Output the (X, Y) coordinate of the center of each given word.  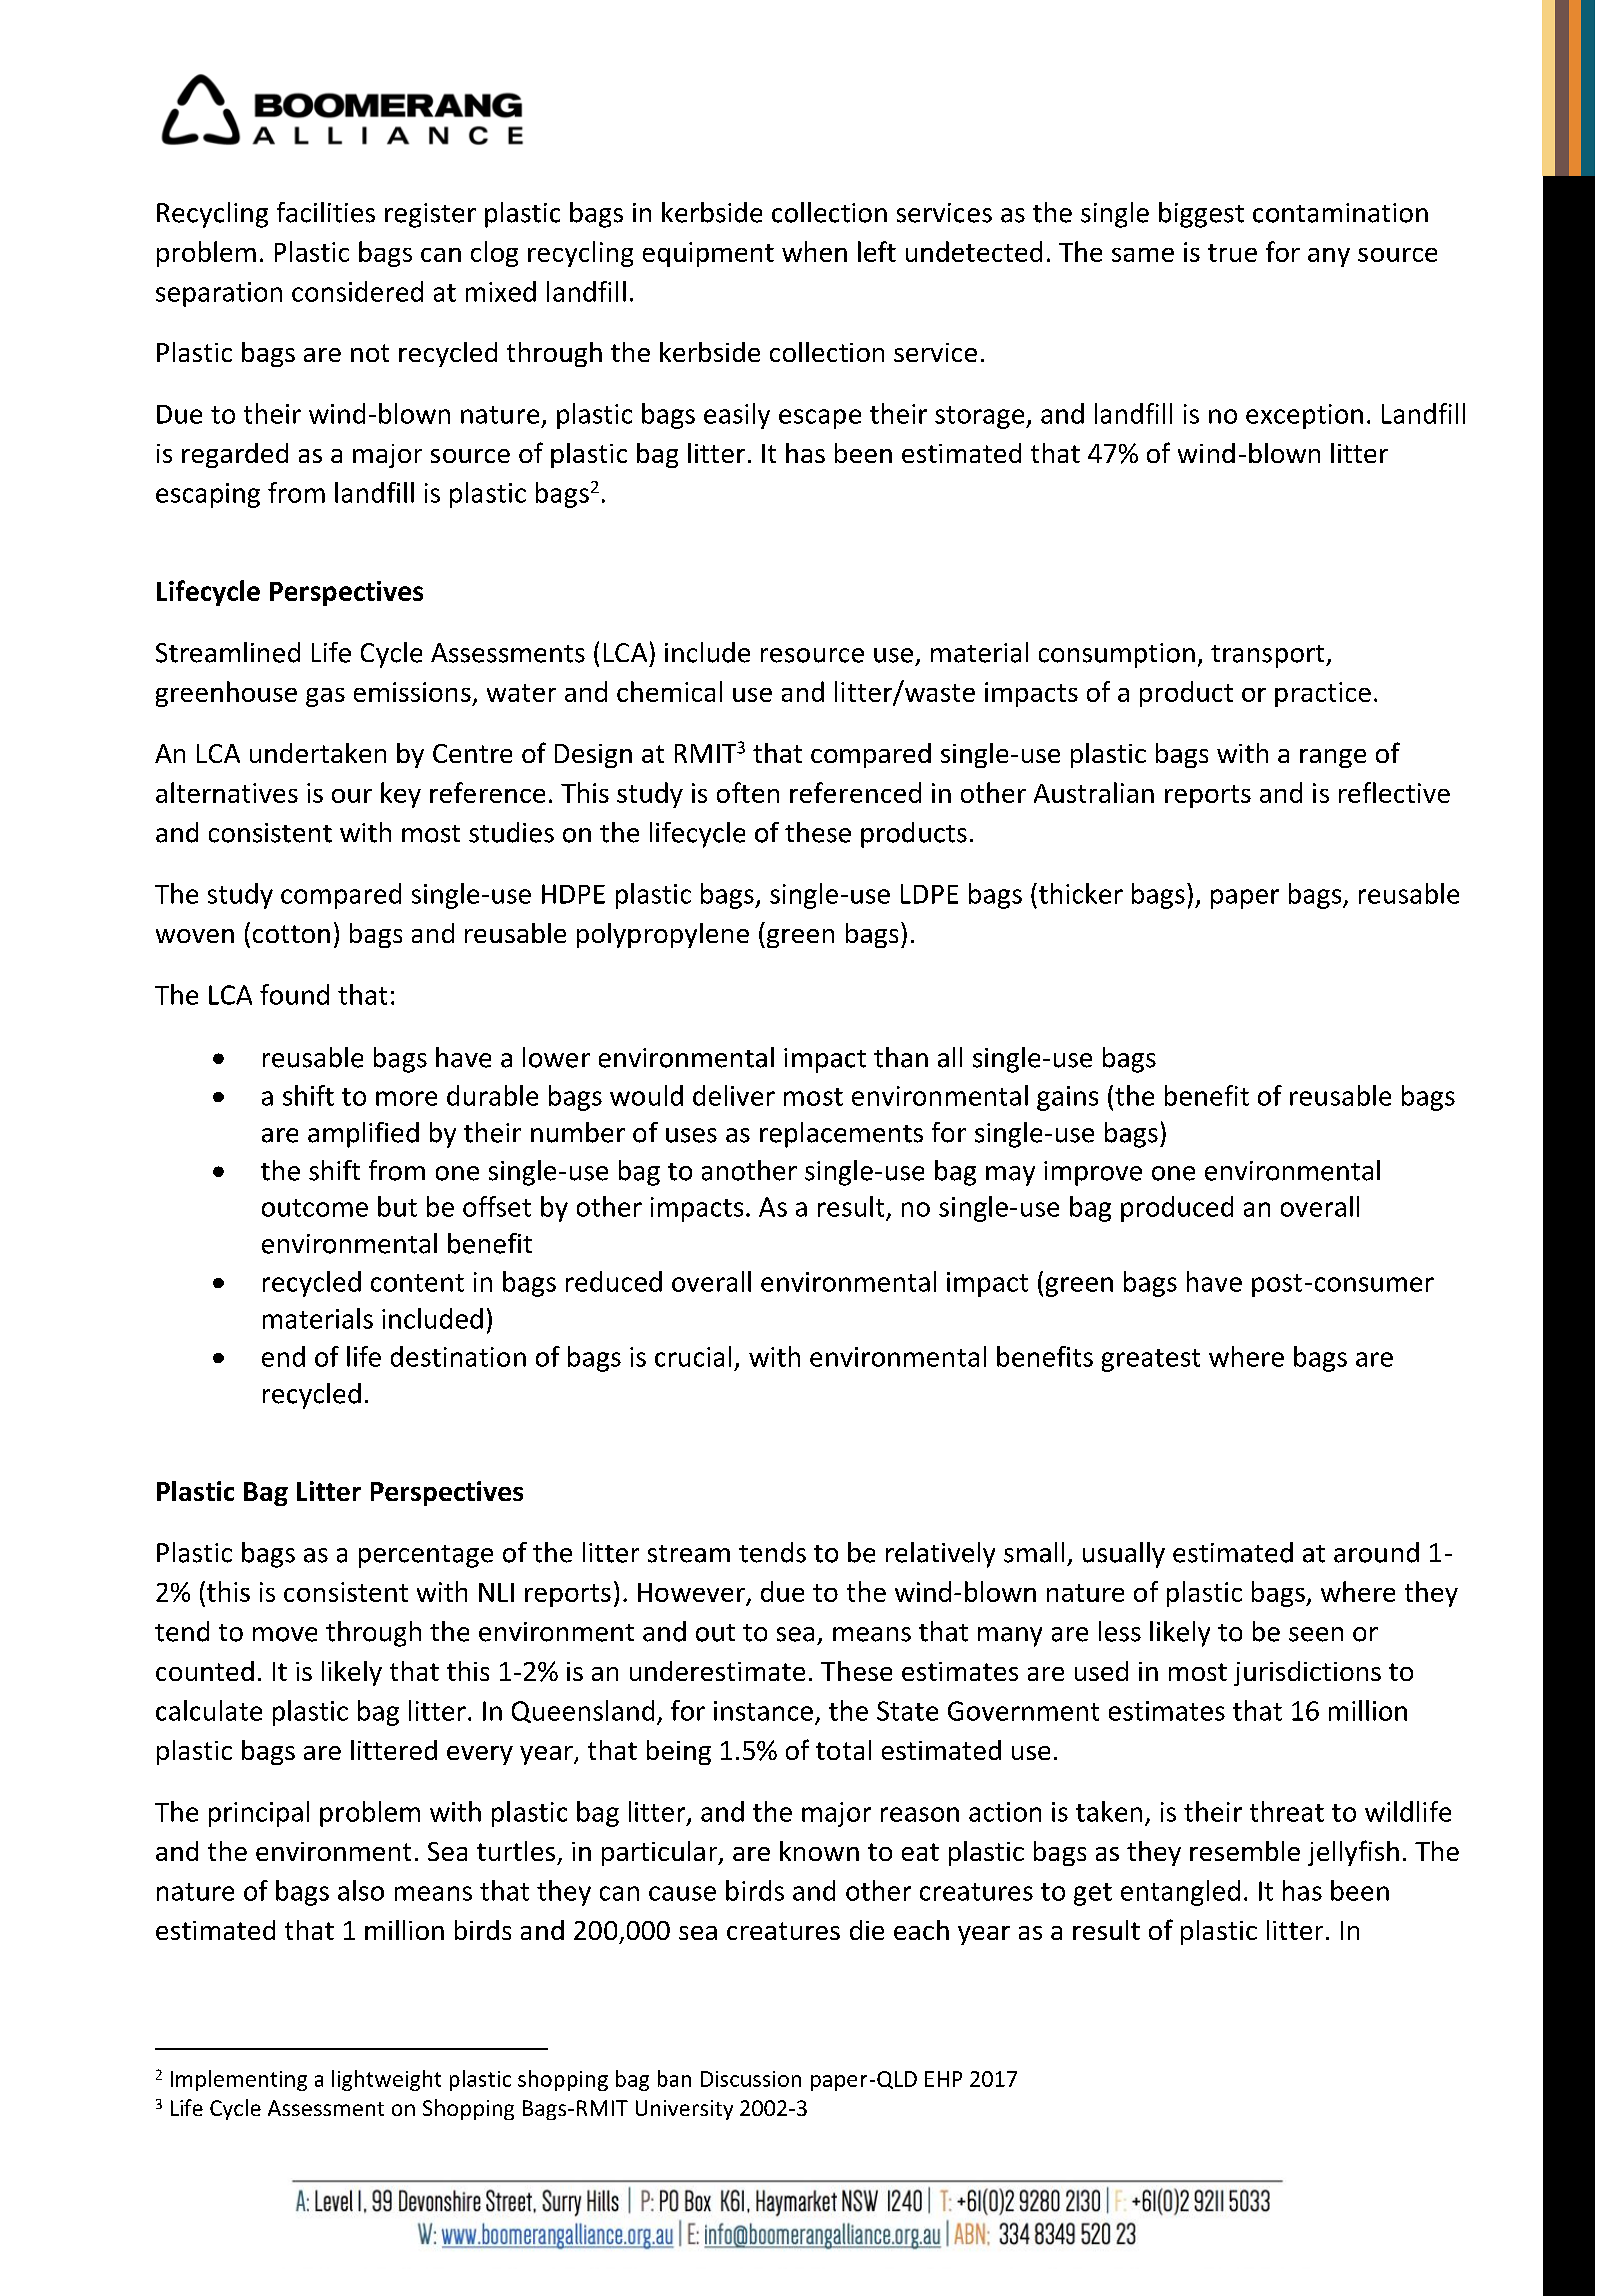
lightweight (386, 2080)
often (748, 792)
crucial (693, 1356)
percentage (426, 1556)
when (814, 251)
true (1232, 253)
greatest (1151, 1360)
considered (357, 291)
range (1333, 758)
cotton (291, 934)
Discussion (751, 2079)
